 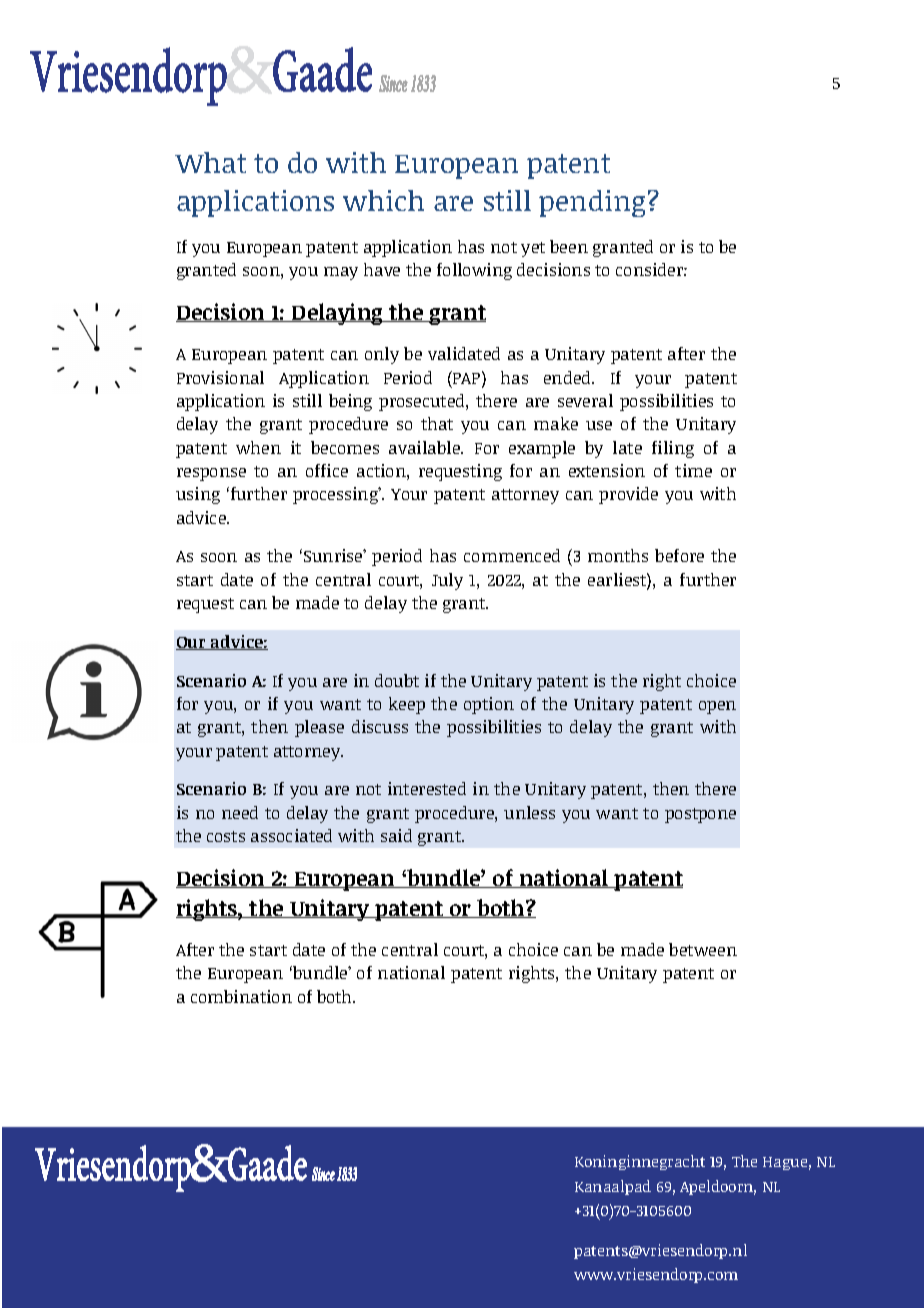 I want to click on filing, so click(x=673, y=449).
